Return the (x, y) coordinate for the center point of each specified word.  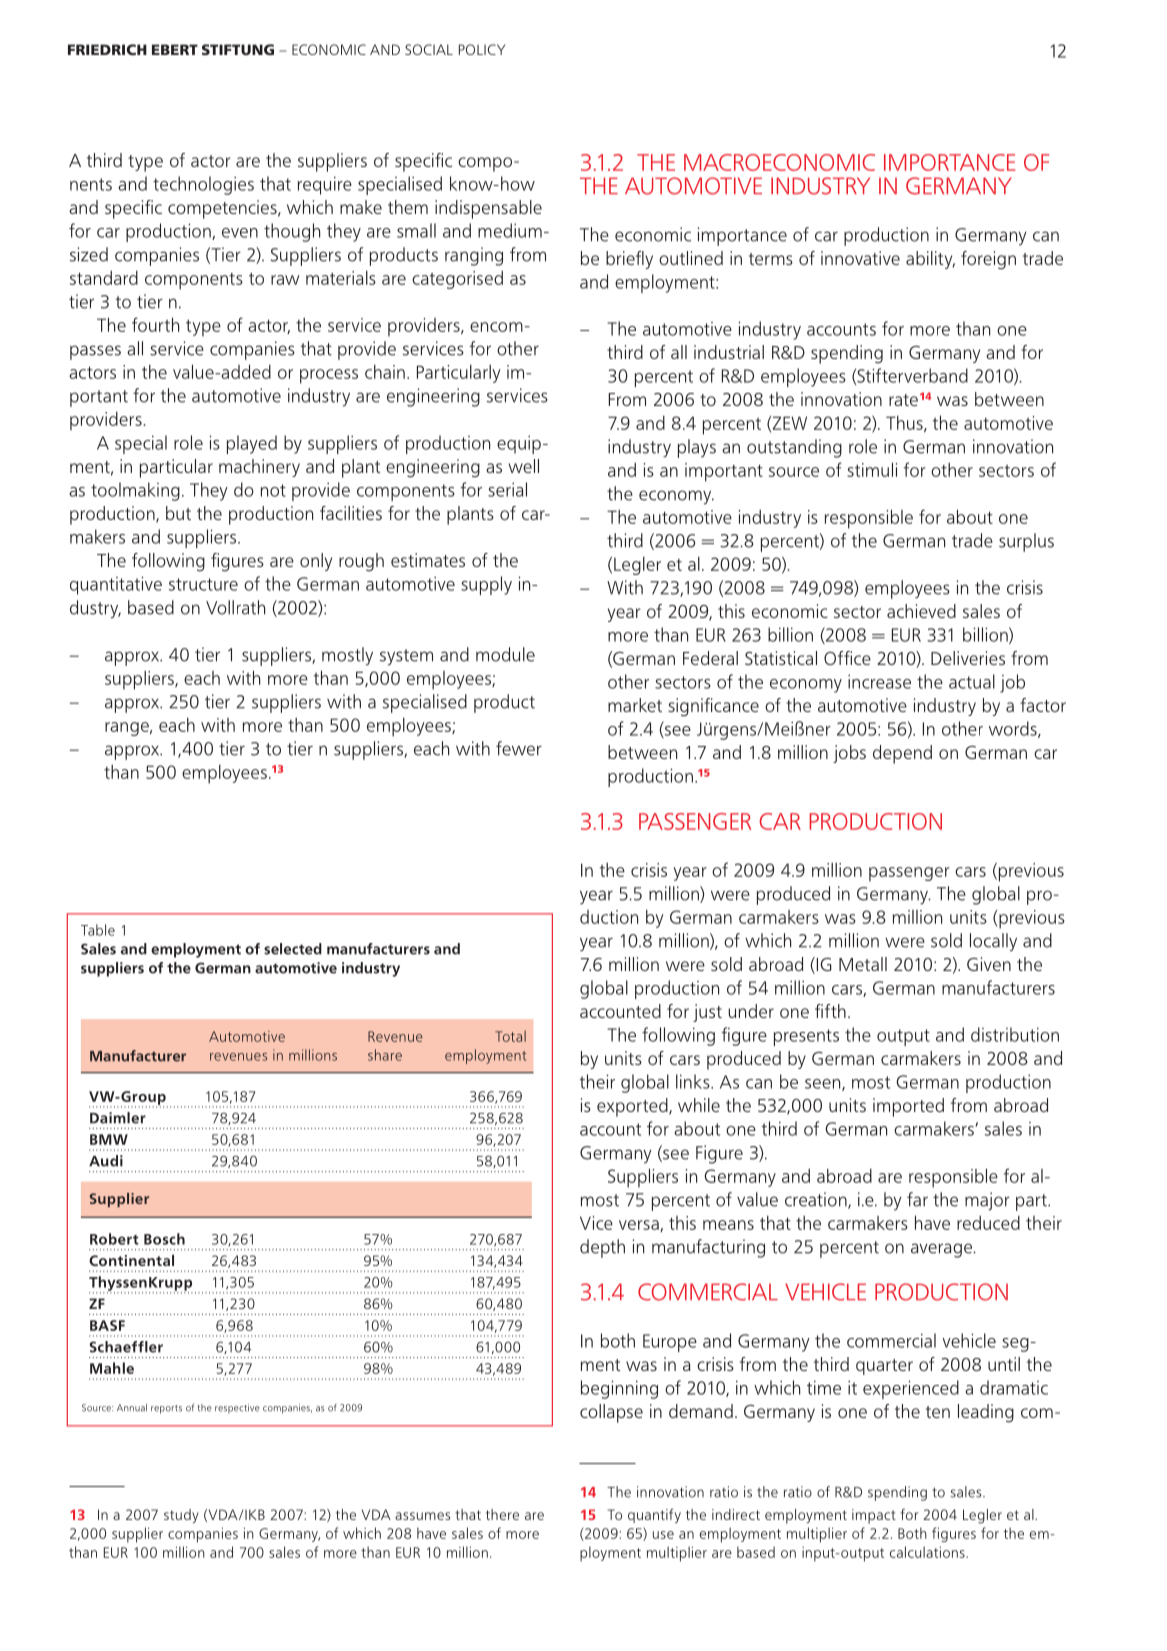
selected (293, 949)
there (502, 1514)
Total (510, 1036)
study (181, 1516)
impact (874, 1516)
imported (908, 1107)
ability (930, 260)
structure (203, 584)
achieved (921, 611)
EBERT (175, 49)
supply (486, 585)
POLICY (482, 49)
